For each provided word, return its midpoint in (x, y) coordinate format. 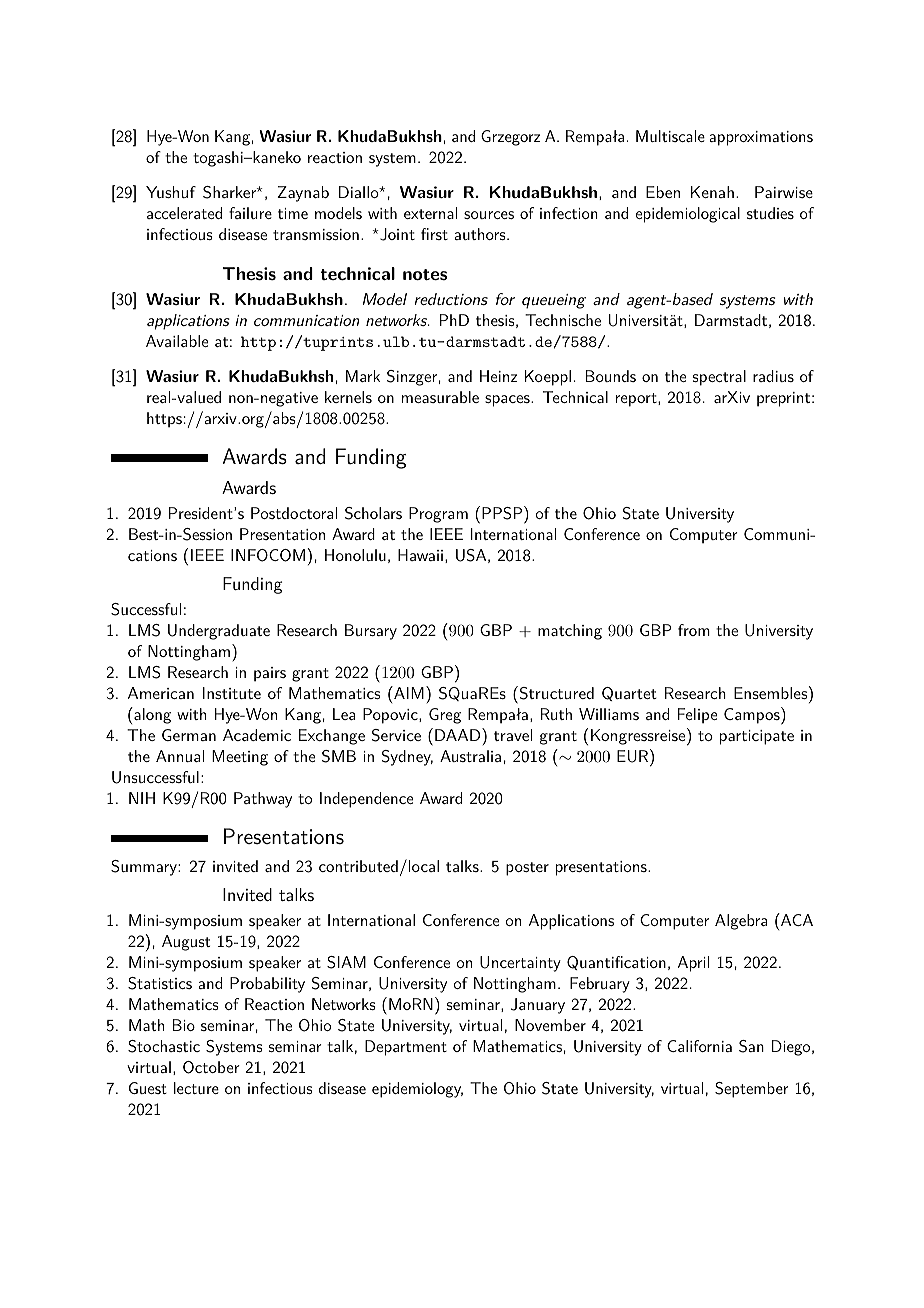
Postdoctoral (294, 513)
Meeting (240, 758)
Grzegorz (510, 138)
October (211, 1067)
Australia (470, 756)
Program (438, 515)
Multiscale (670, 136)
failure (250, 213)
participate (757, 737)
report (637, 400)
